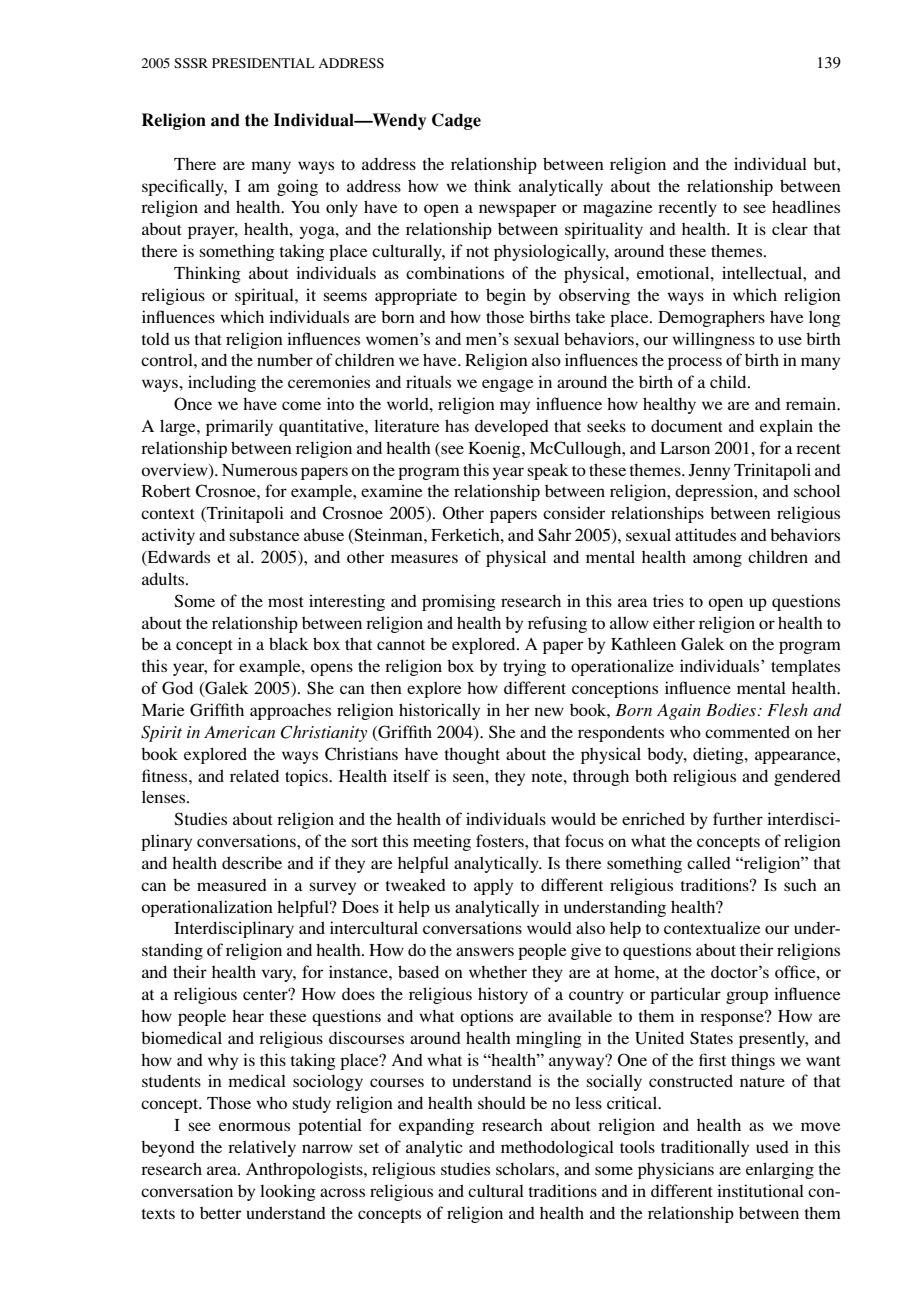  Describe the element at coordinates (289, 643) in the screenshot. I see `black` at that location.
